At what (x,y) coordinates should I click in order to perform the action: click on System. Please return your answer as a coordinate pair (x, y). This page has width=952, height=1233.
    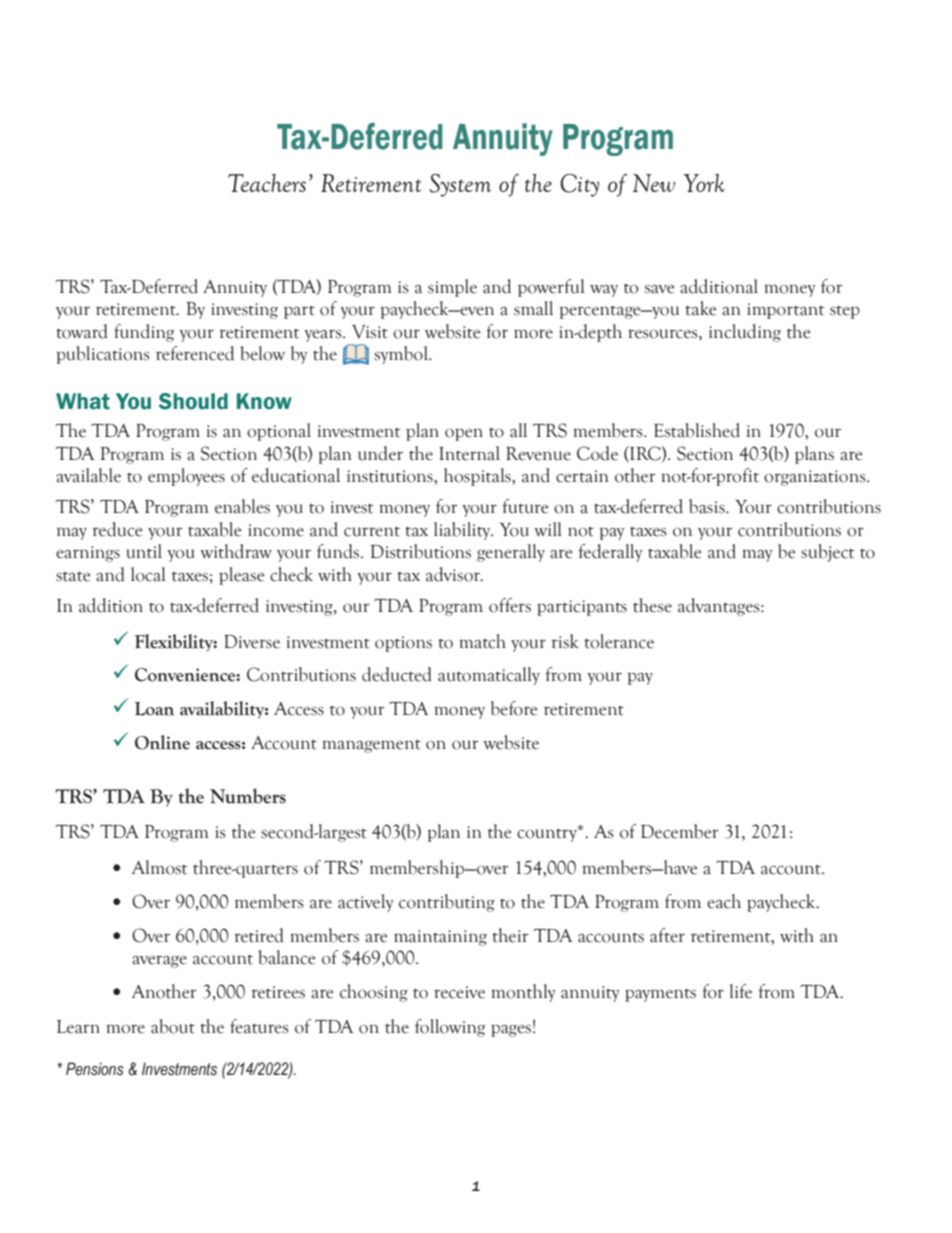
    Looking at the image, I should click on (460, 185).
